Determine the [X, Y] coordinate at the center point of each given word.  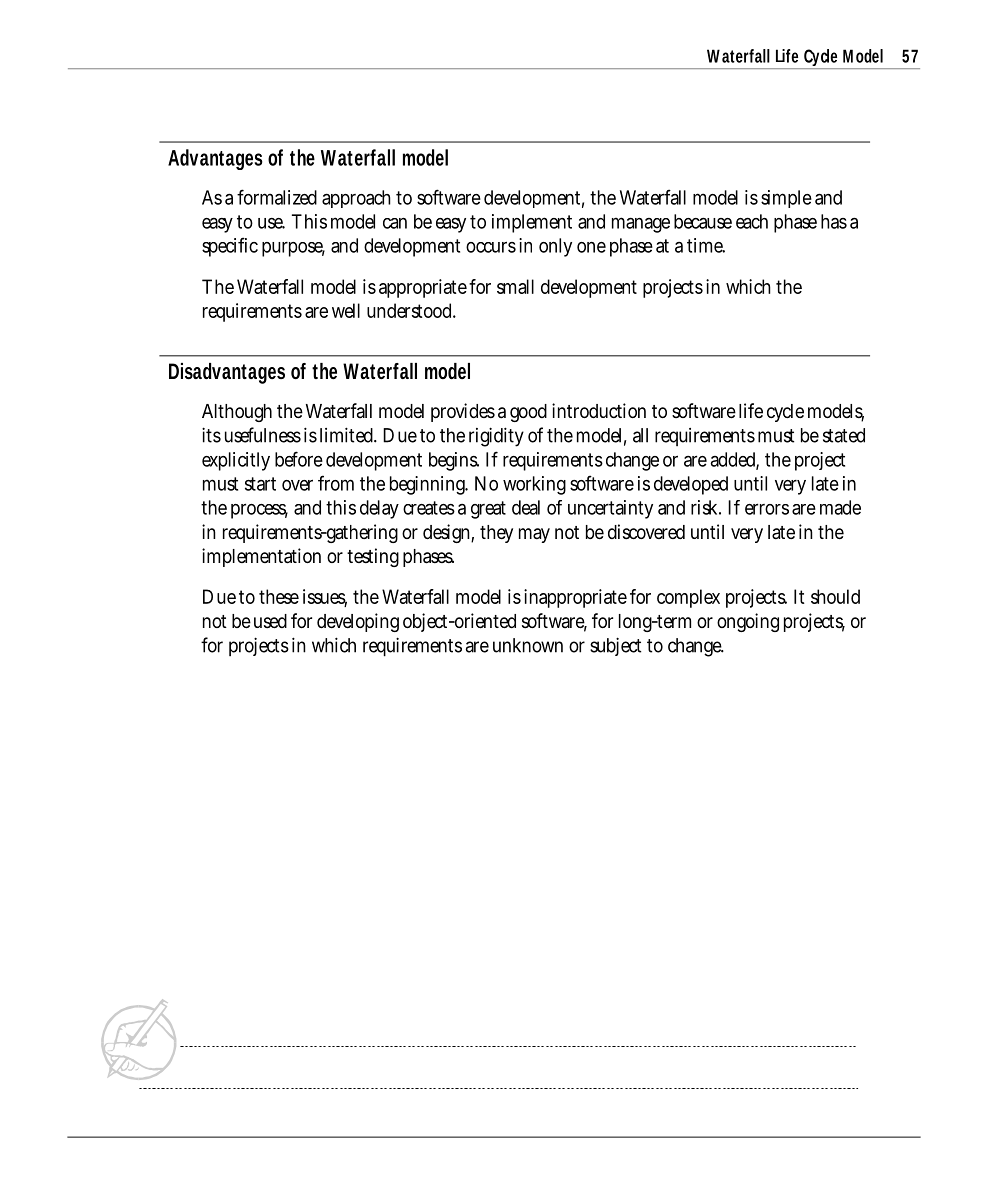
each [752, 221]
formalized [277, 197]
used [270, 621]
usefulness [263, 435]
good [528, 413]
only [555, 247]
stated [844, 435]
